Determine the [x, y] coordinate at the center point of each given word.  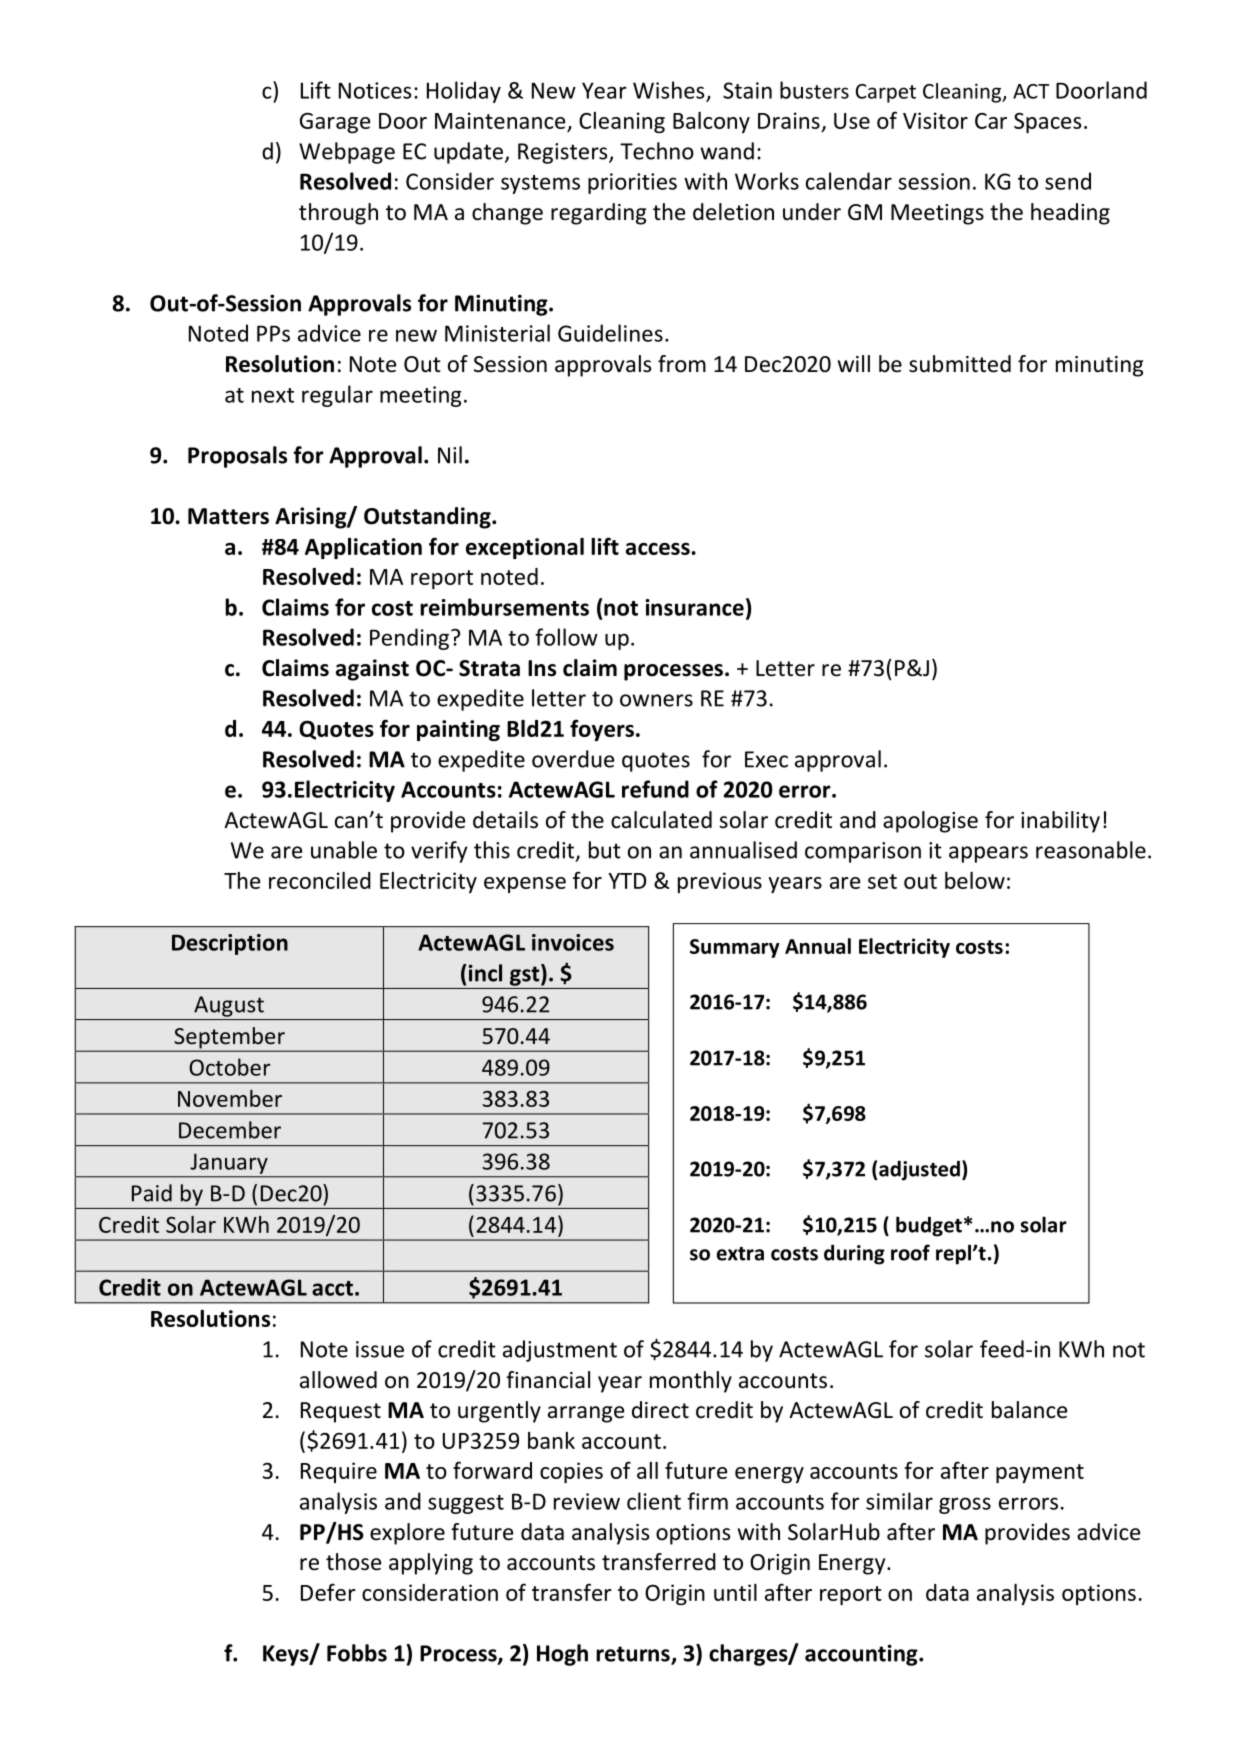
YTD [627, 881]
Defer [328, 1592]
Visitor [935, 120]
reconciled [320, 880]
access [658, 549]
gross [965, 1505]
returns [634, 1655]
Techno [657, 151]
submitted [960, 364]
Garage [335, 123]
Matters [228, 516]
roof [910, 1252]
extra [740, 1254]
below [975, 880]
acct [332, 1288]
